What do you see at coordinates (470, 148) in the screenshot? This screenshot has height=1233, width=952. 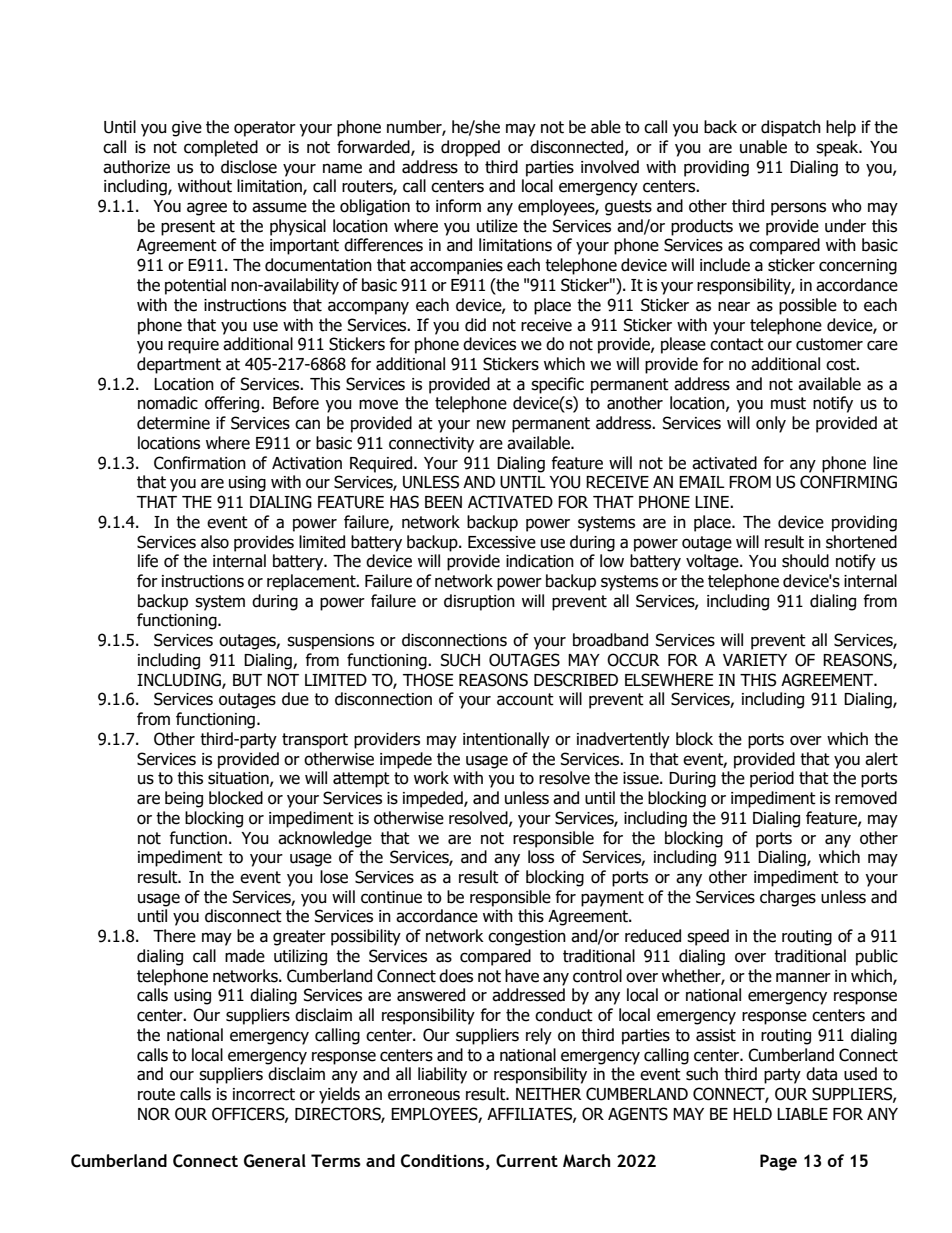 I see `dropped` at bounding box center [470, 148].
